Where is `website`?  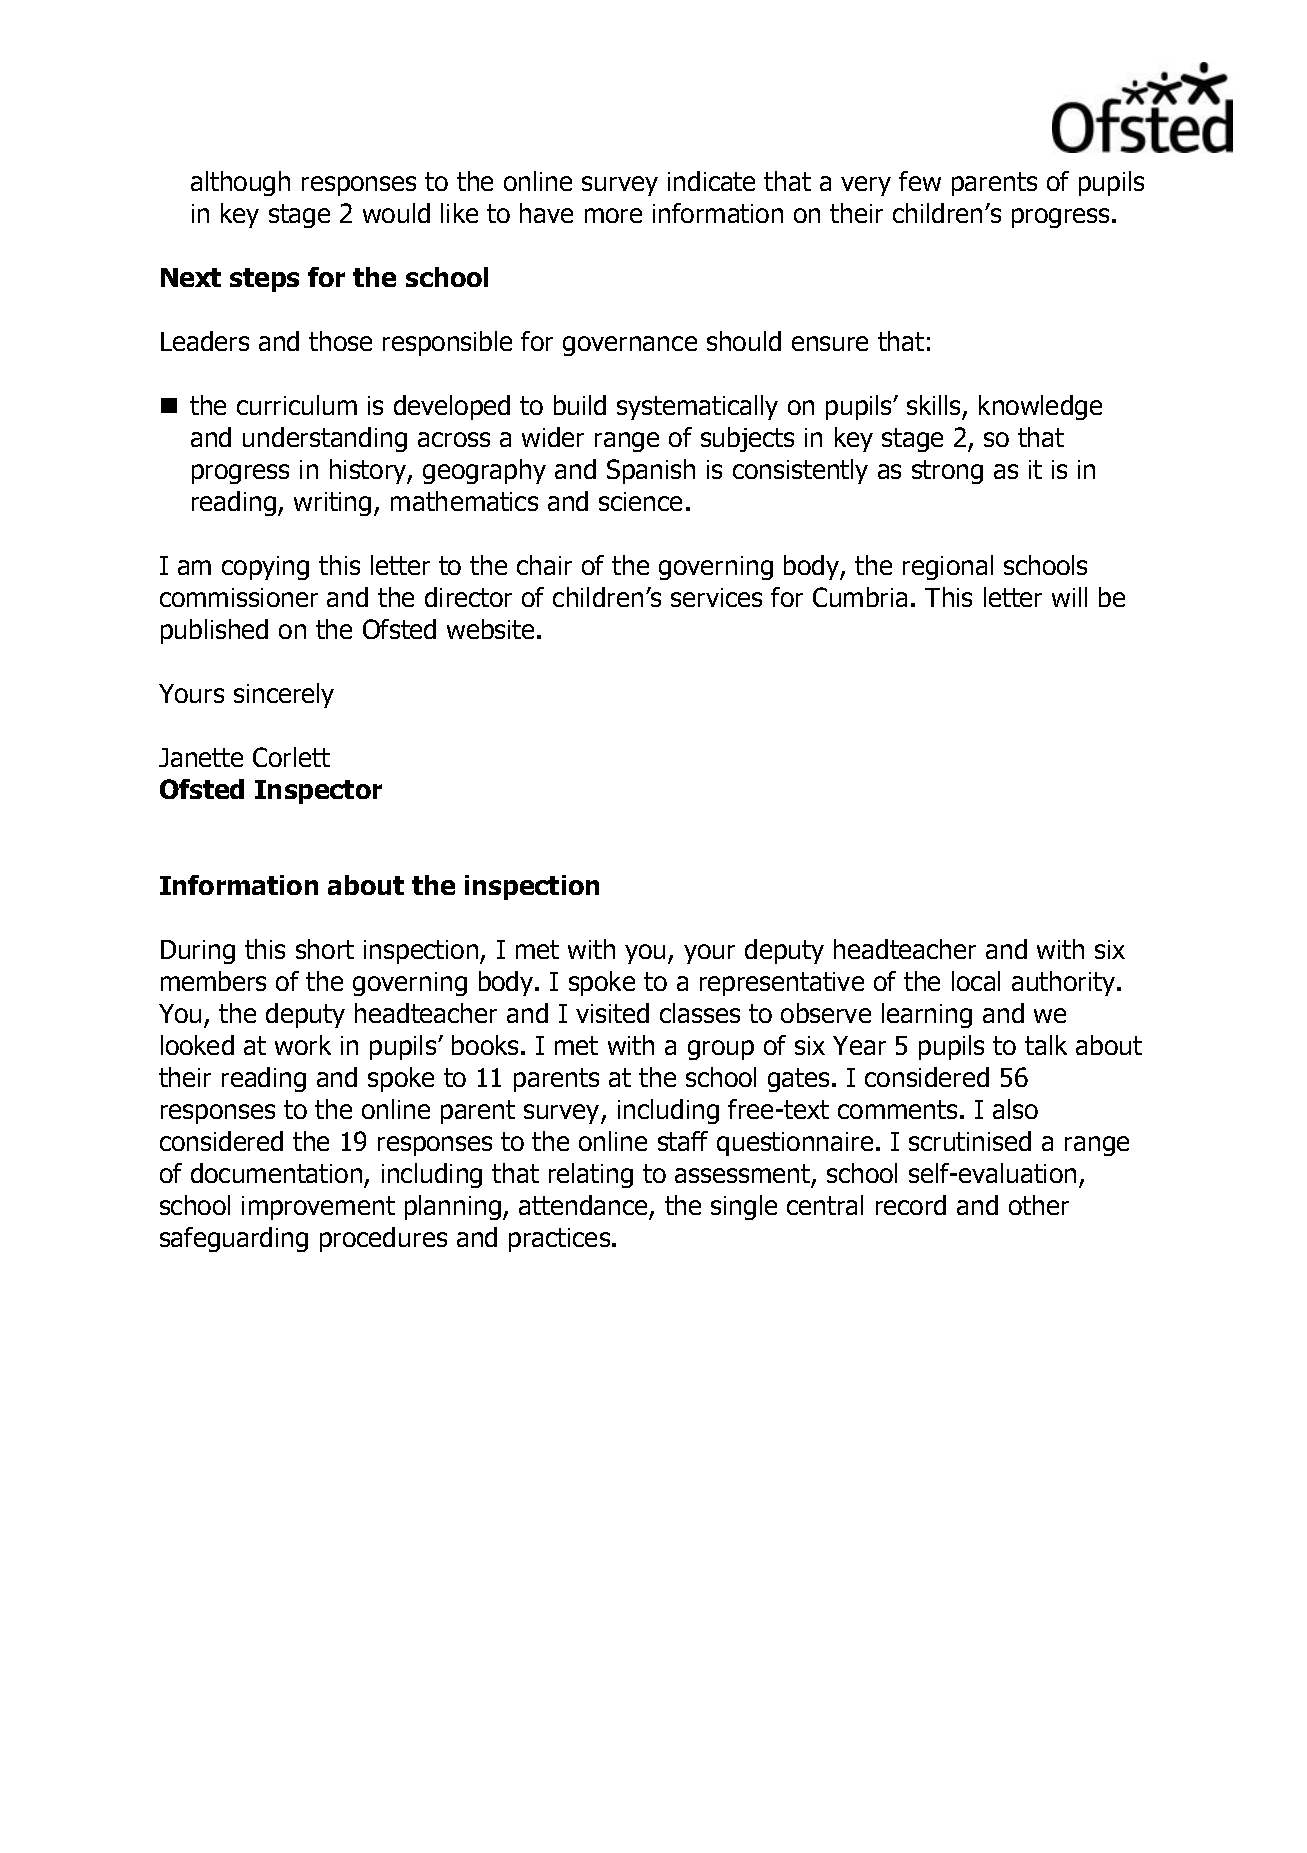 website is located at coordinates (490, 629).
